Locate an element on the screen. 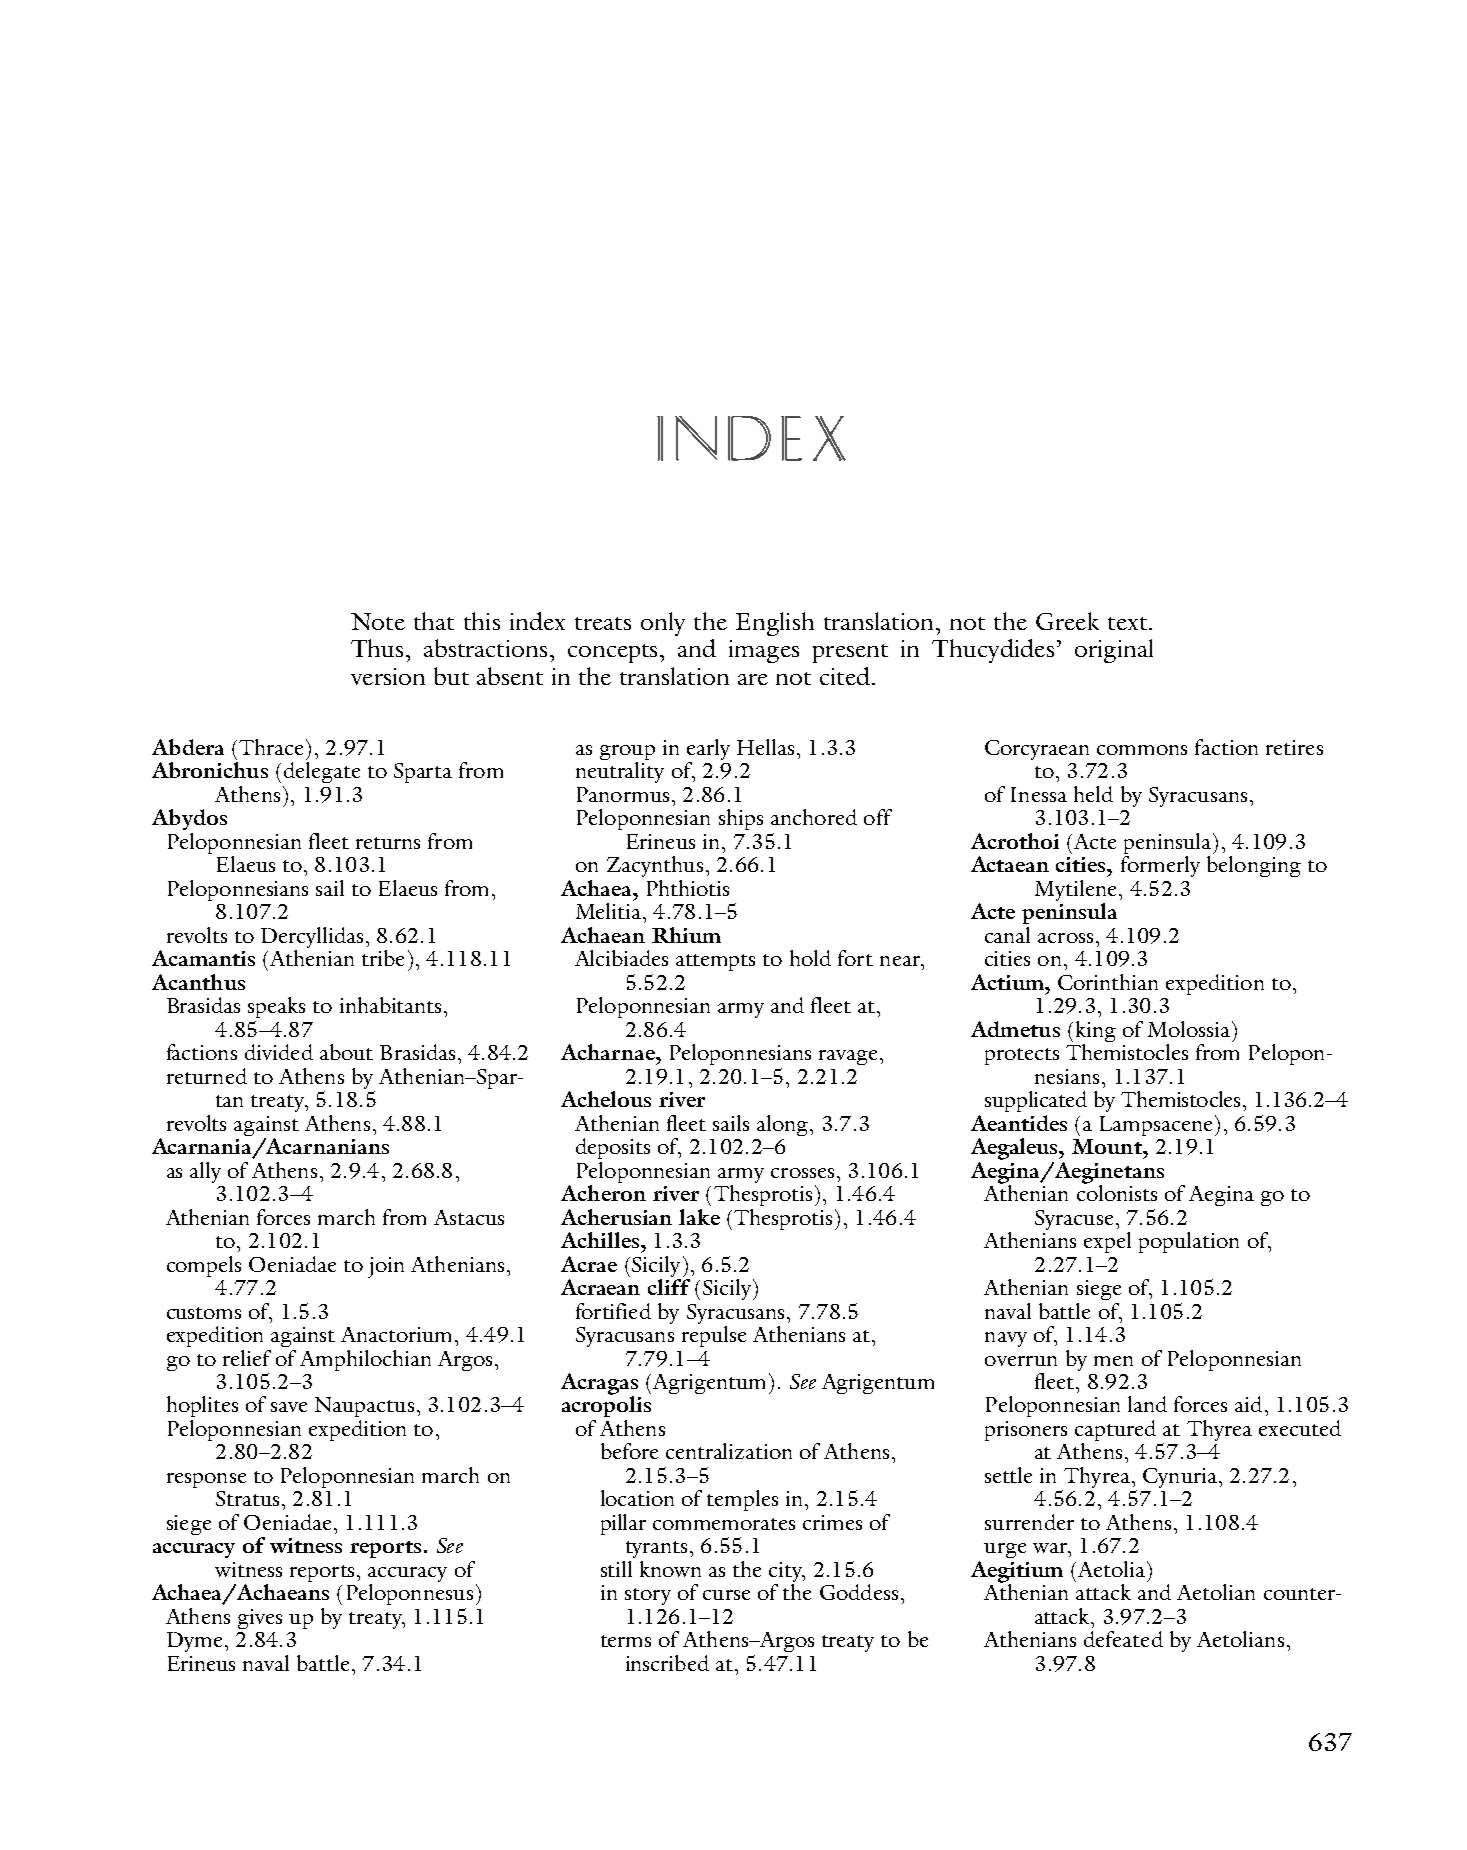  curse is located at coordinates (726, 1595).
